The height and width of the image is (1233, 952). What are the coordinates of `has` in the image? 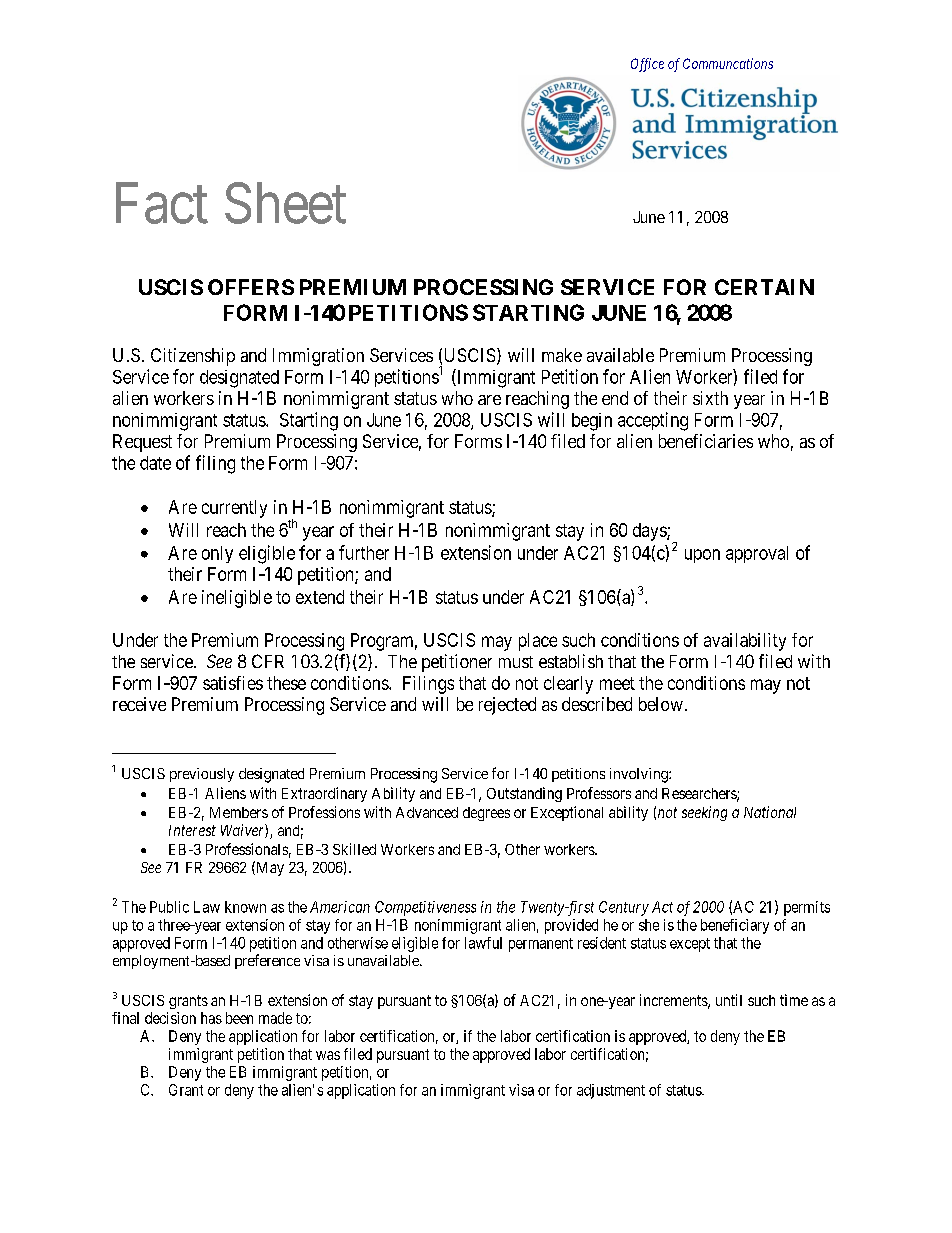 It's located at (211, 1018).
